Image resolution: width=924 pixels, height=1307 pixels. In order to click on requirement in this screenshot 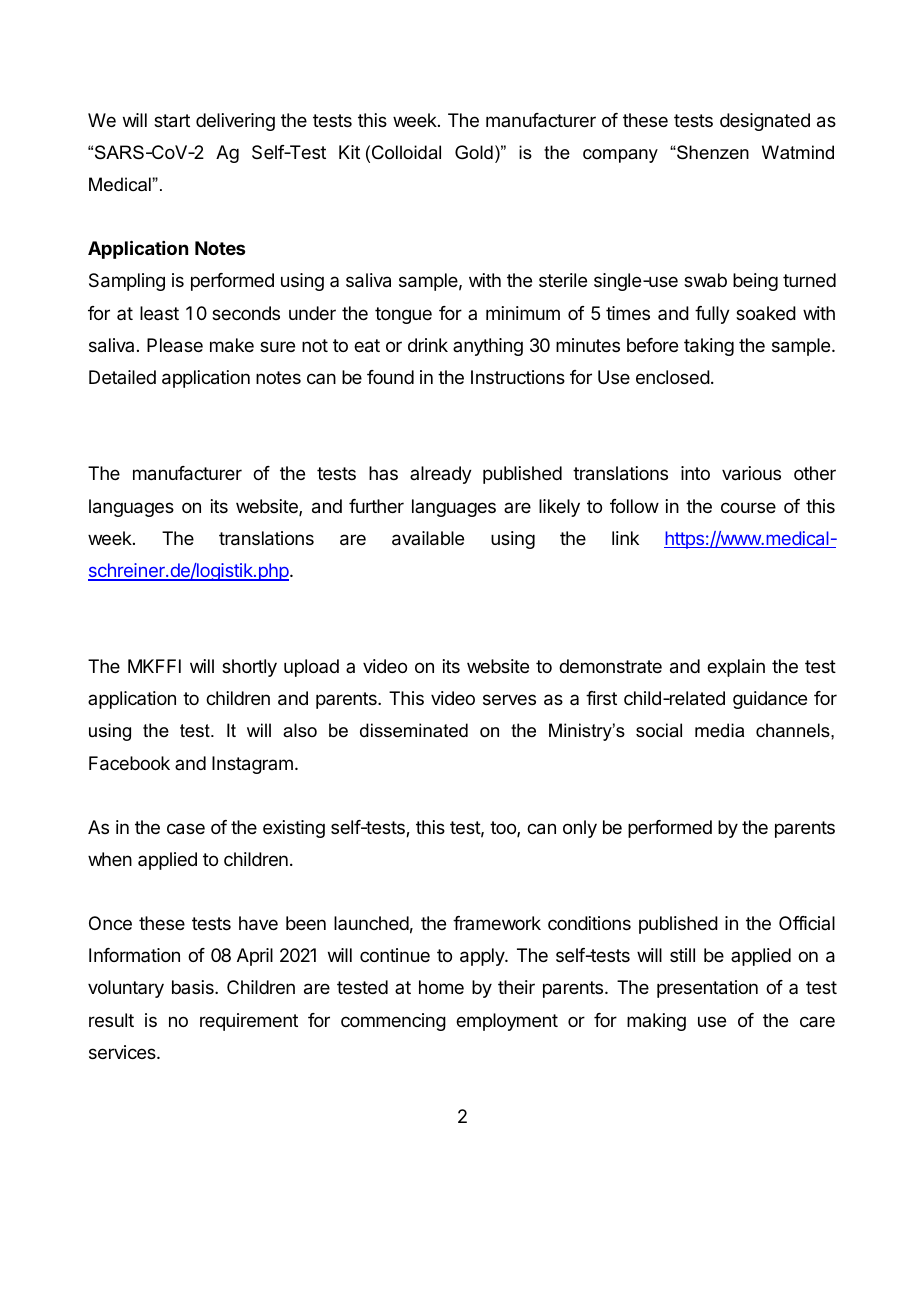, I will do `click(249, 1022)`.
